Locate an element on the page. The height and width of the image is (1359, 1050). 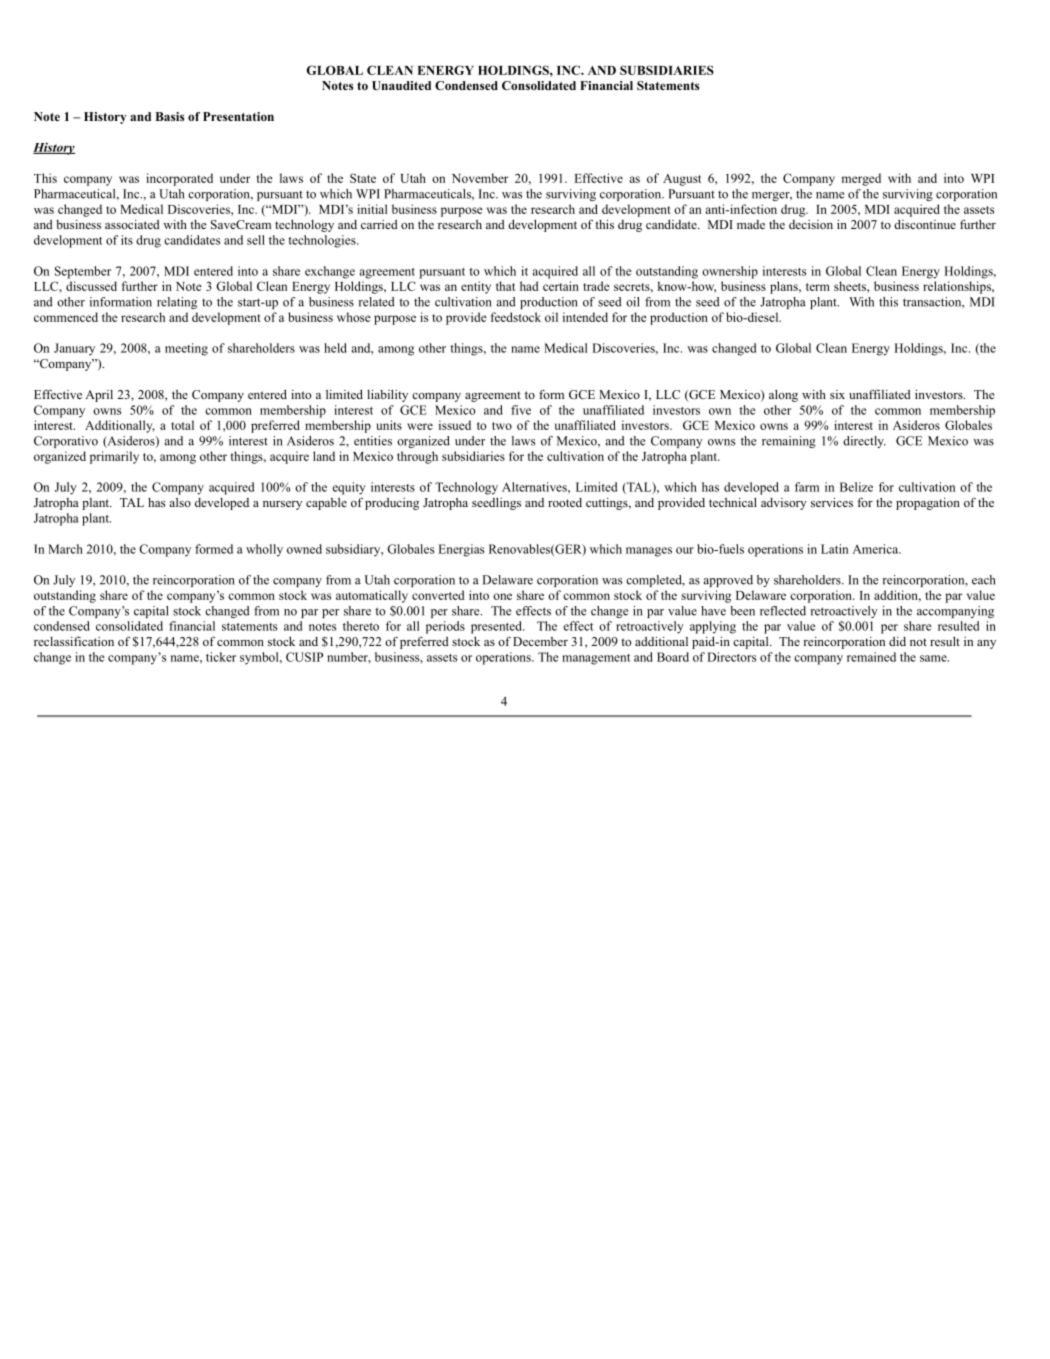
had is located at coordinates (529, 286).
